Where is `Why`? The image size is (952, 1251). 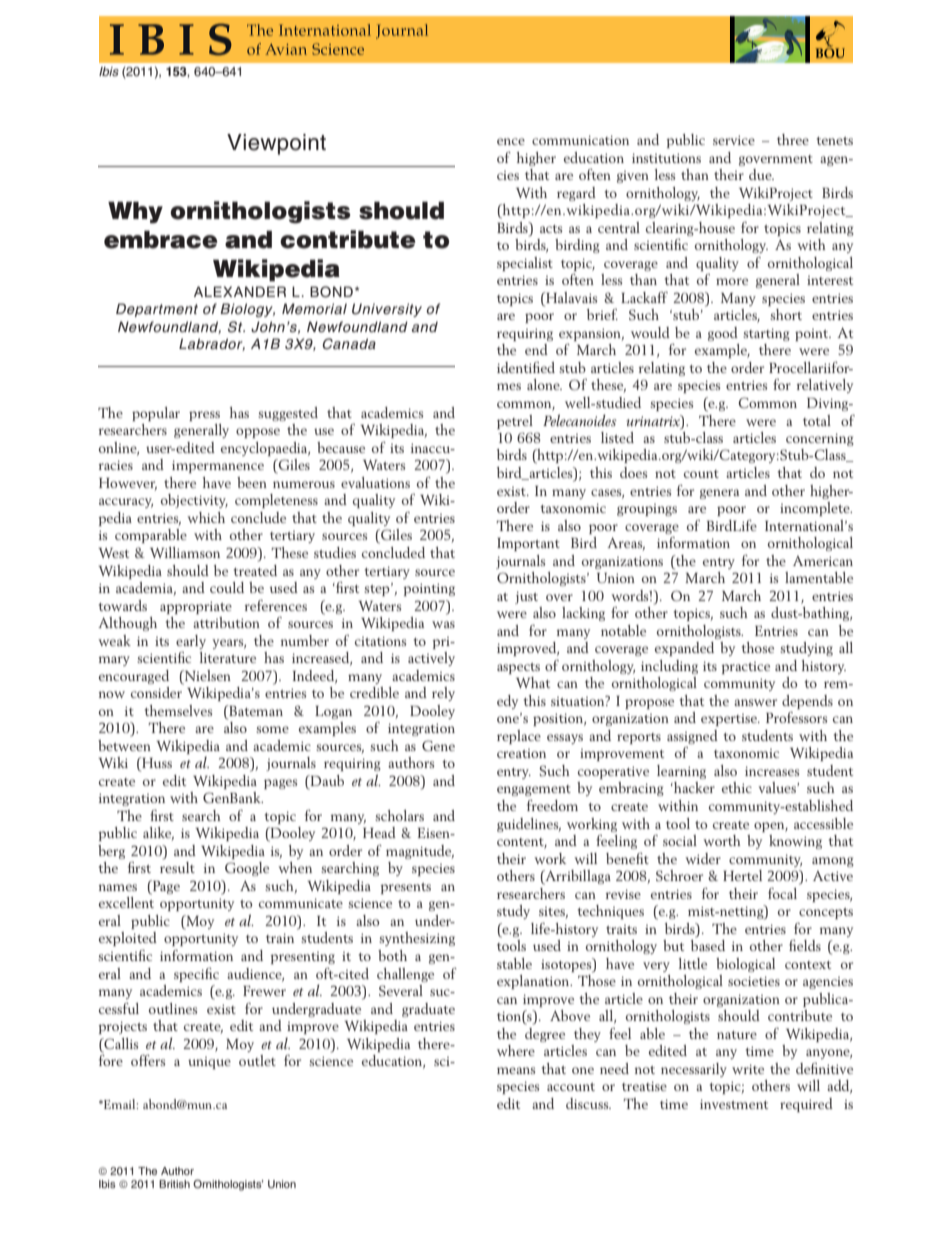 Why is located at coordinates (135, 212).
